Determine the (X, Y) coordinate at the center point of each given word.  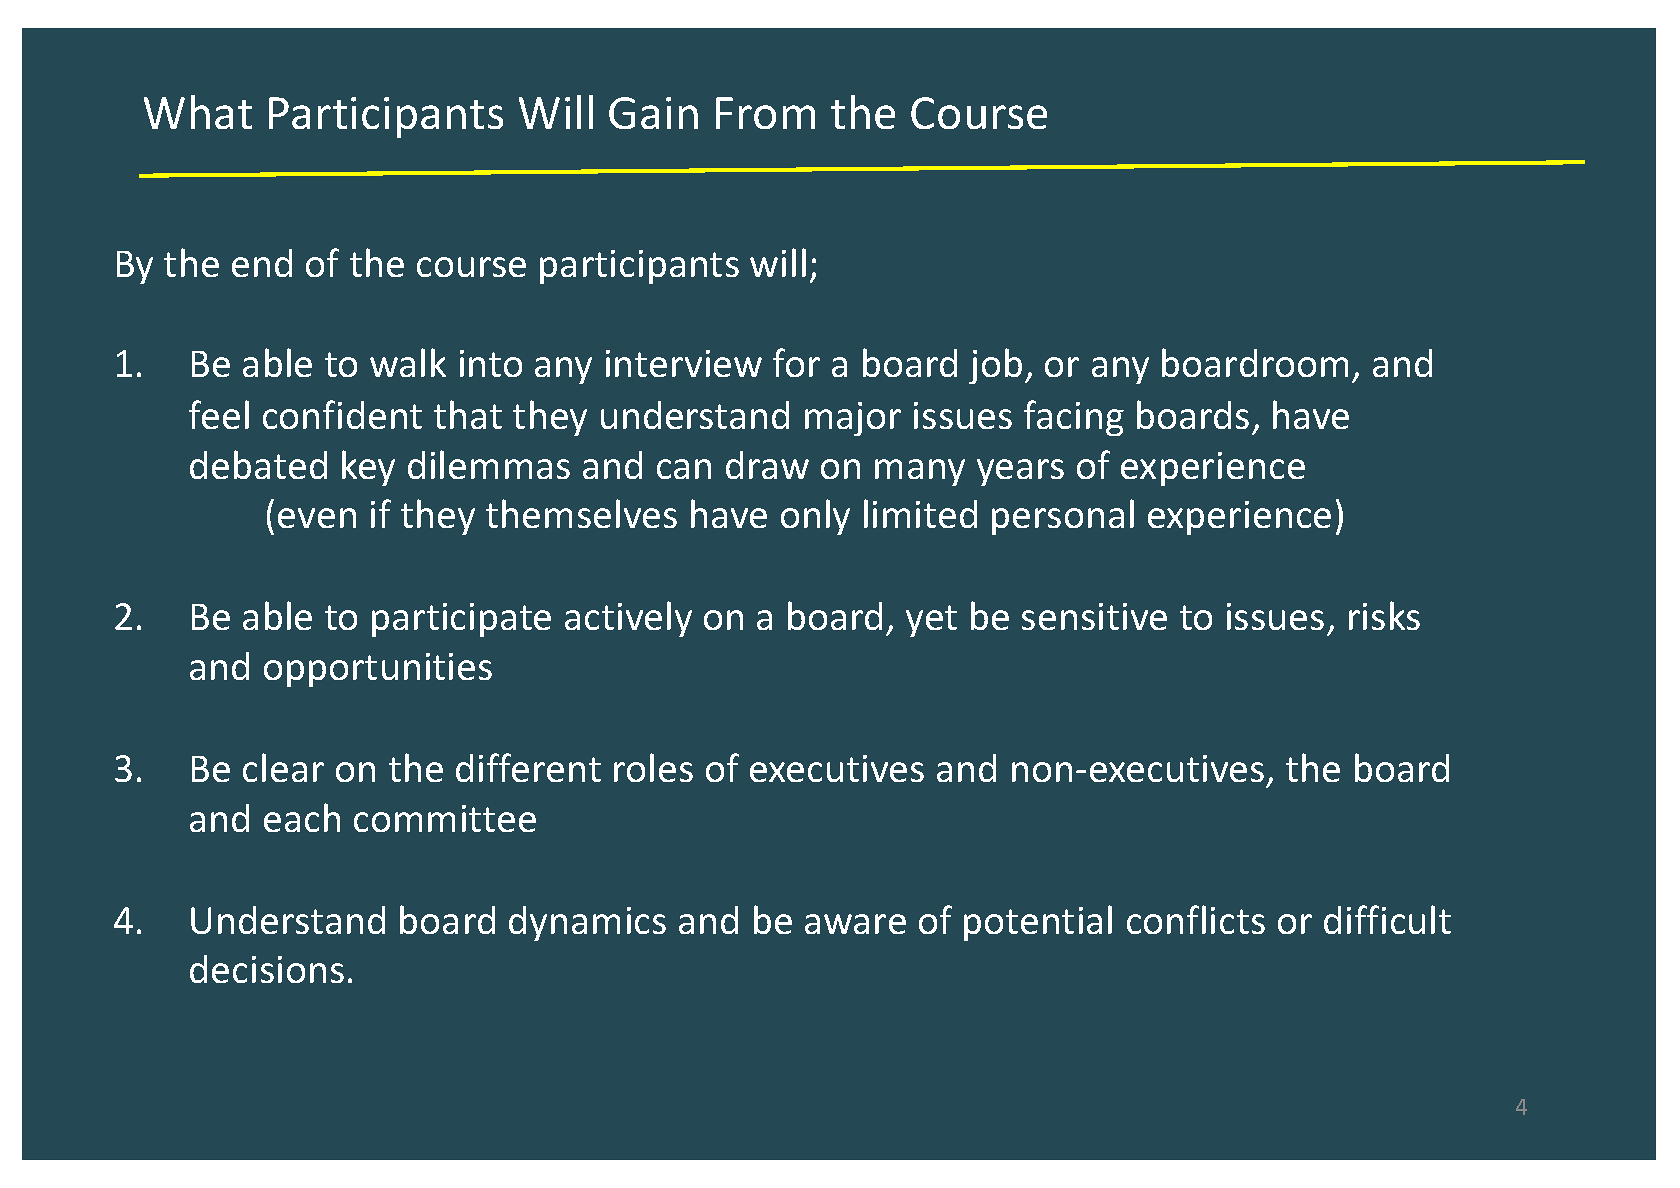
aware (855, 924)
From (765, 113)
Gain (653, 113)
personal (1063, 517)
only (815, 517)
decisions (267, 969)
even (317, 518)
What (198, 112)
